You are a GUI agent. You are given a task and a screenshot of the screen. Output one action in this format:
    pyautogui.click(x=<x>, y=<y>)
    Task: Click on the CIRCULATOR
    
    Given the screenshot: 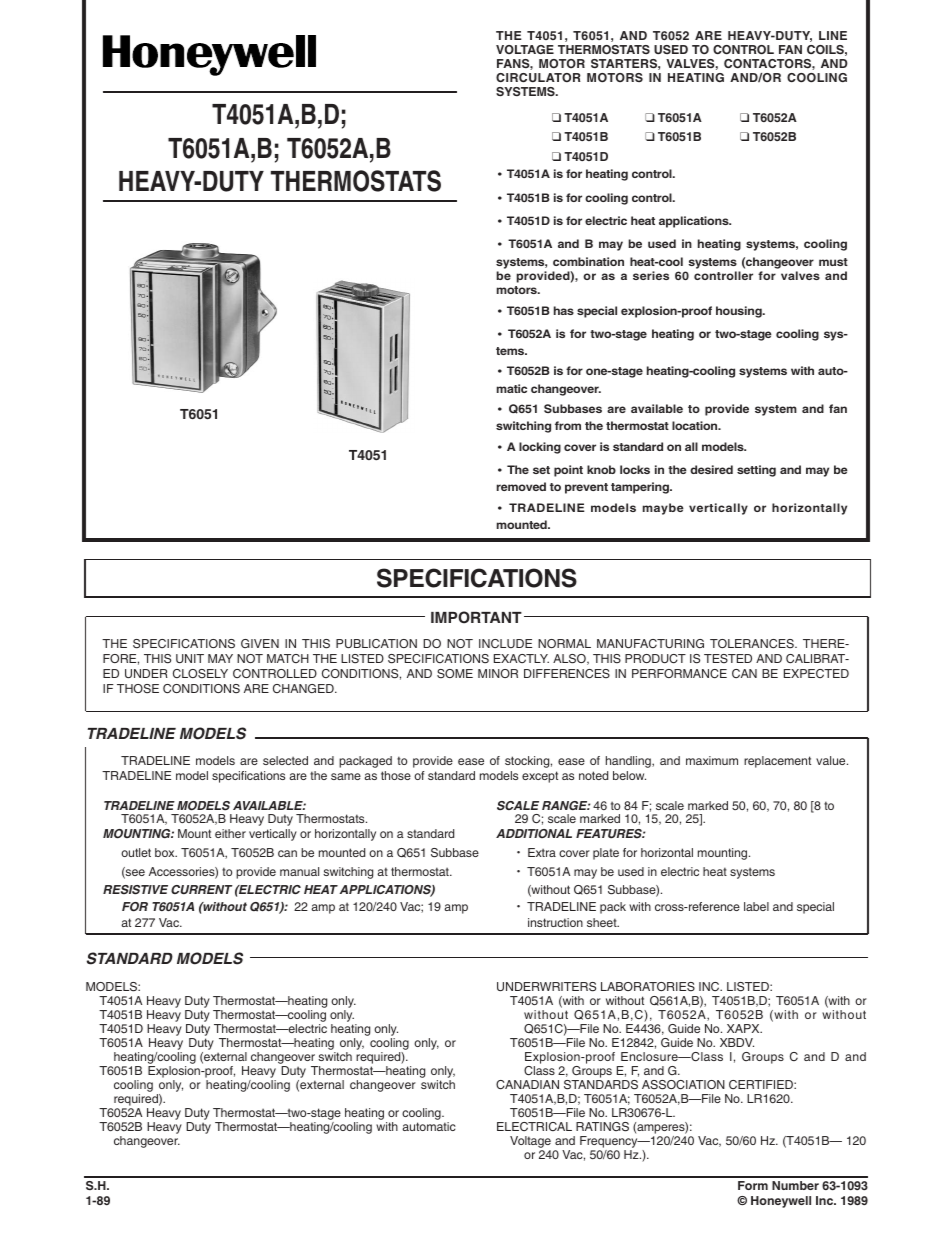 What is the action you would take?
    pyautogui.click(x=538, y=77)
